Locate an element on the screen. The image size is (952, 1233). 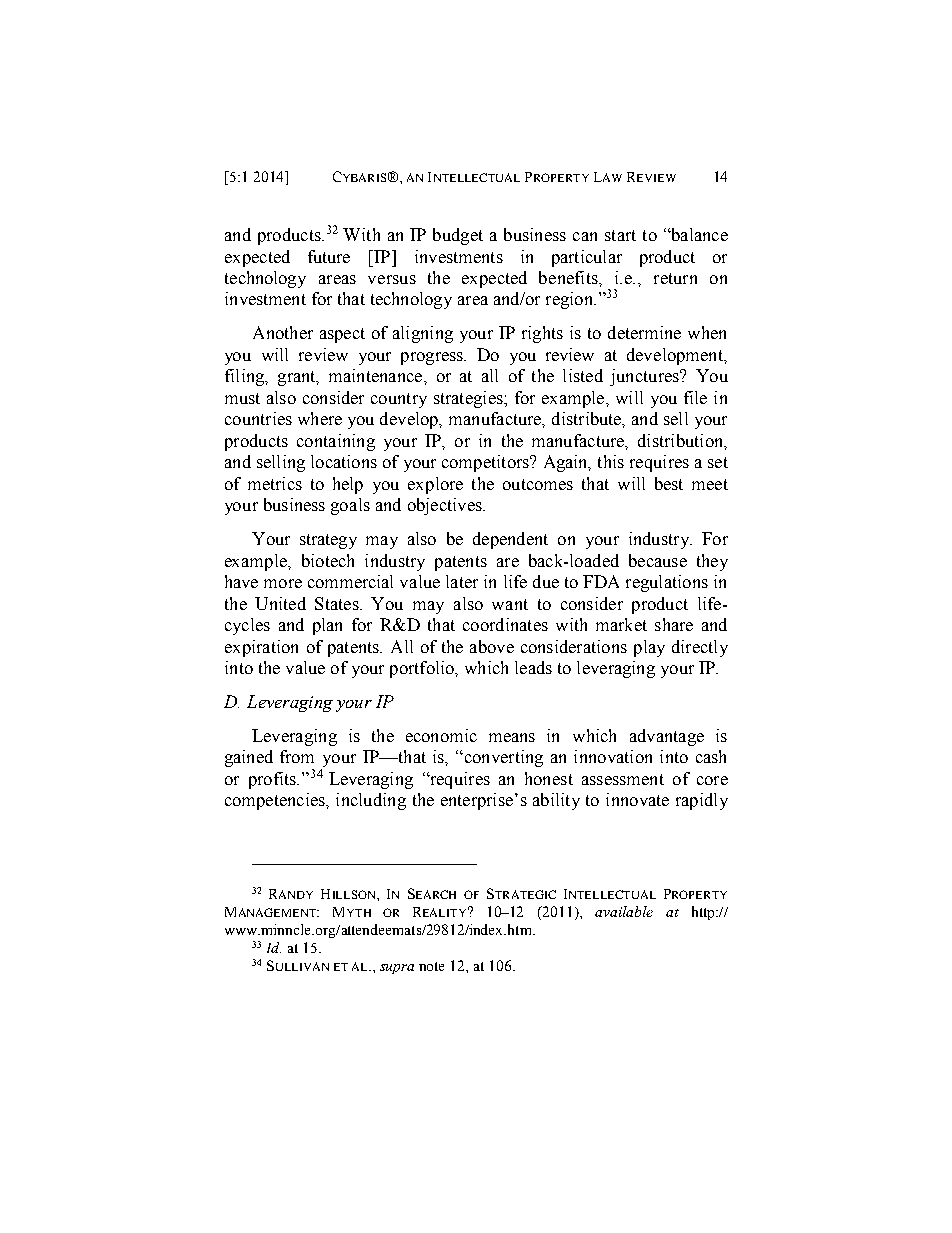
where is located at coordinates (320, 418).
